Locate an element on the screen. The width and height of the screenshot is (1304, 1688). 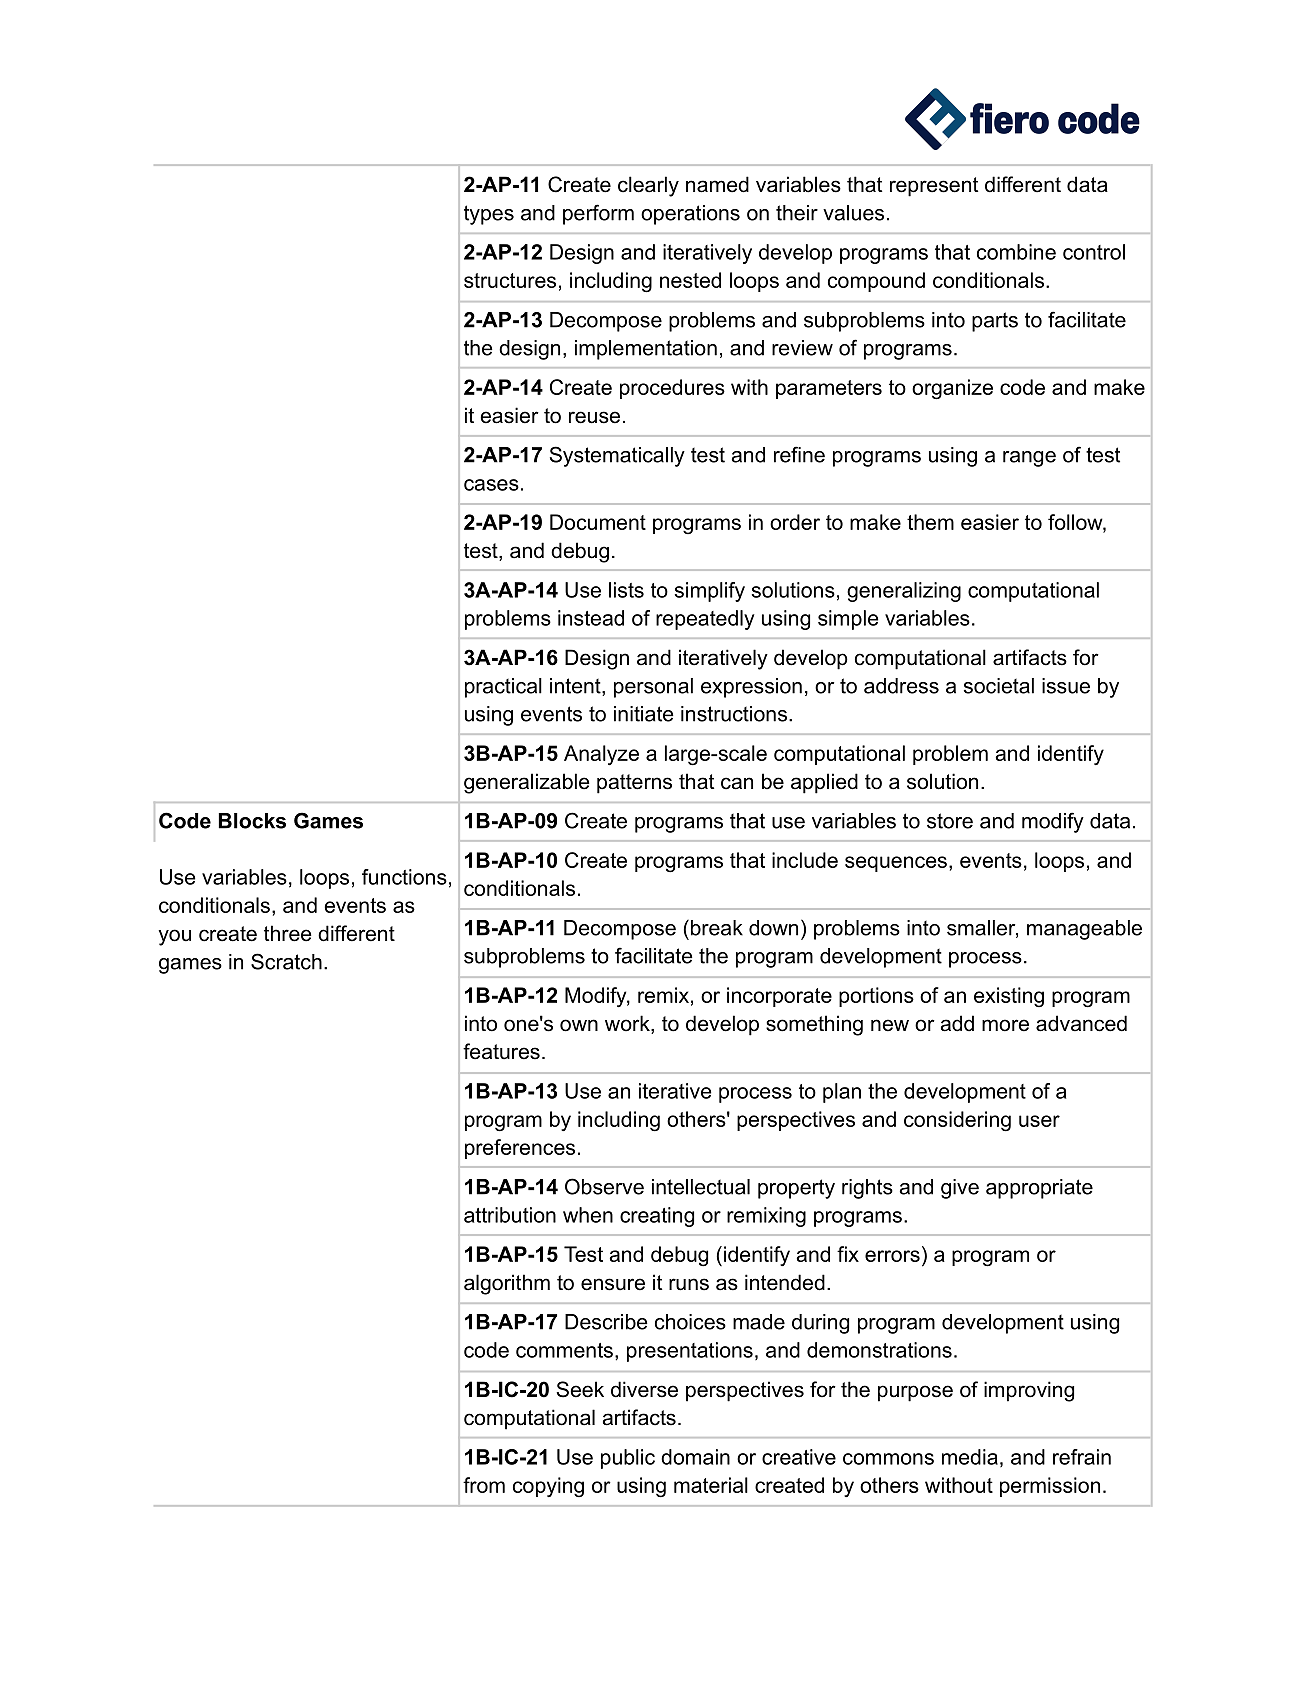
perform is located at coordinates (598, 214).
